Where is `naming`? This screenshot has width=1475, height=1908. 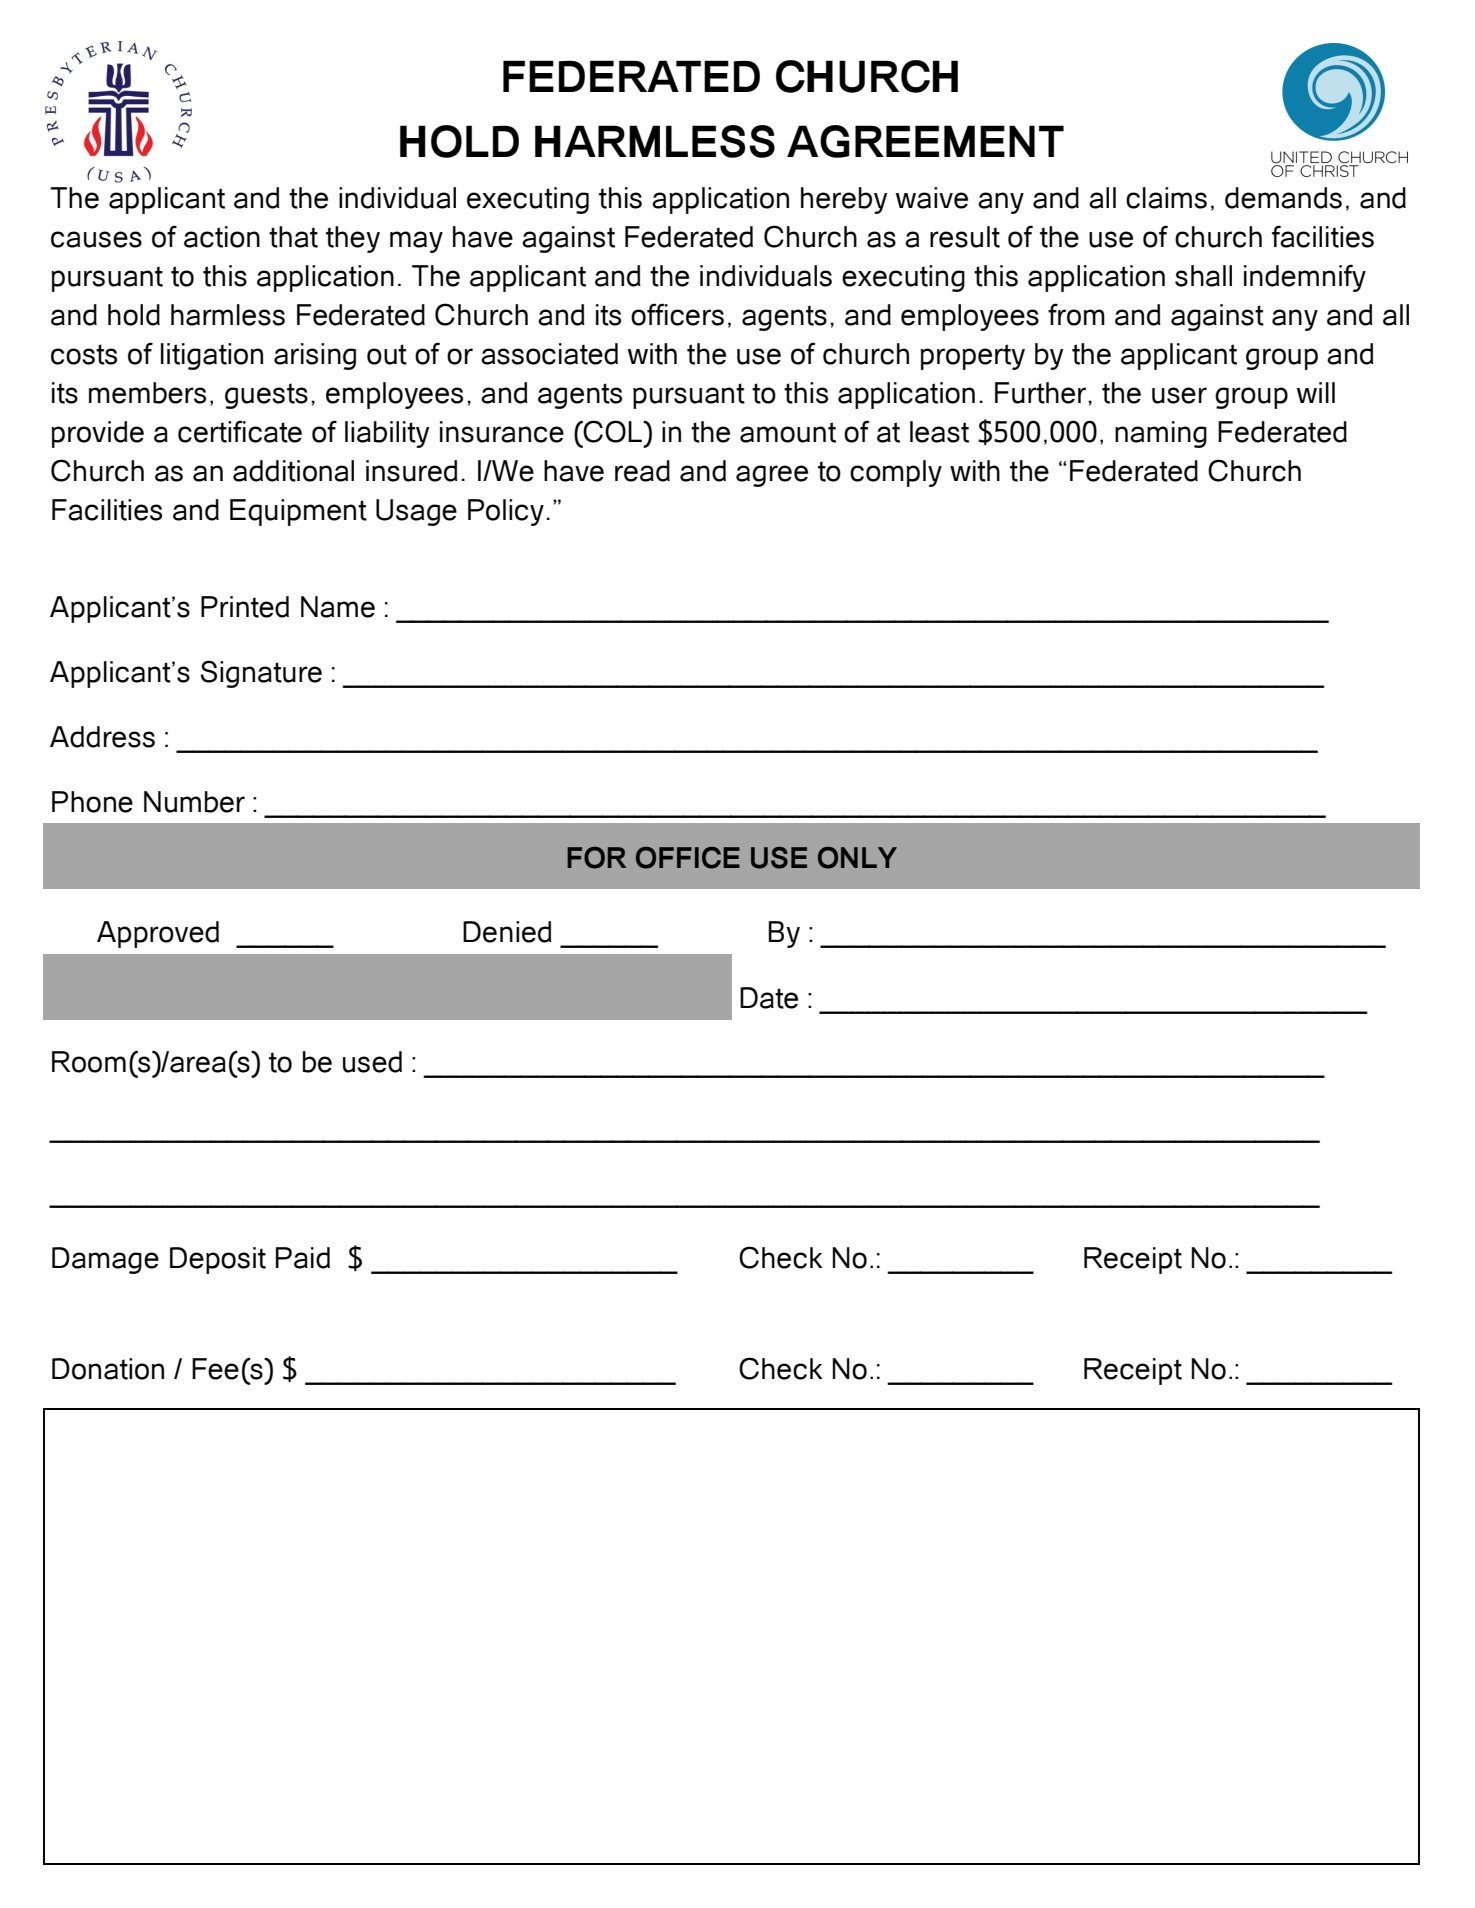 naming is located at coordinates (1161, 434).
